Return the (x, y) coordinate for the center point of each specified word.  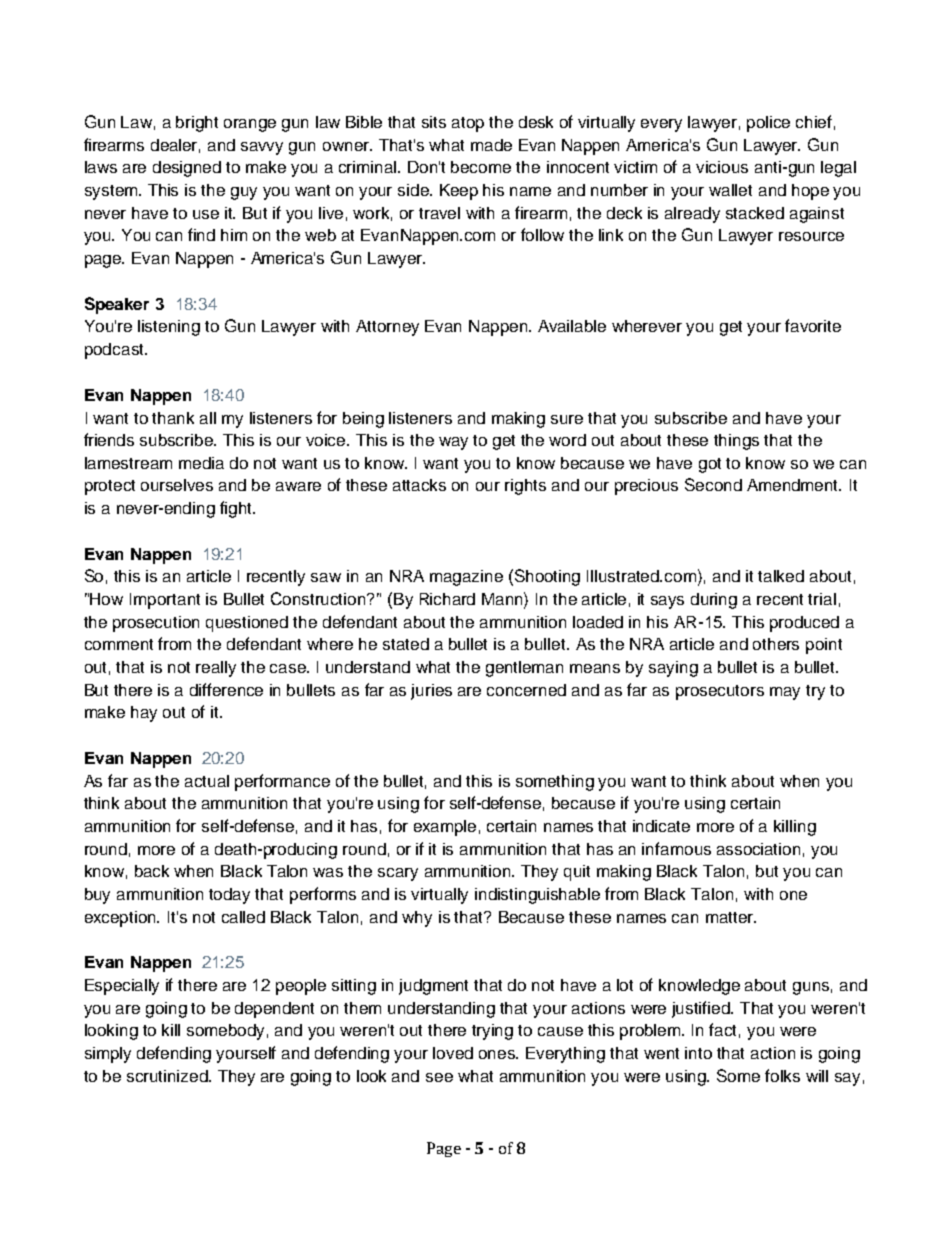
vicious (722, 167)
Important (165, 601)
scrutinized (168, 1076)
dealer (175, 146)
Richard (447, 599)
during (714, 601)
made (491, 145)
